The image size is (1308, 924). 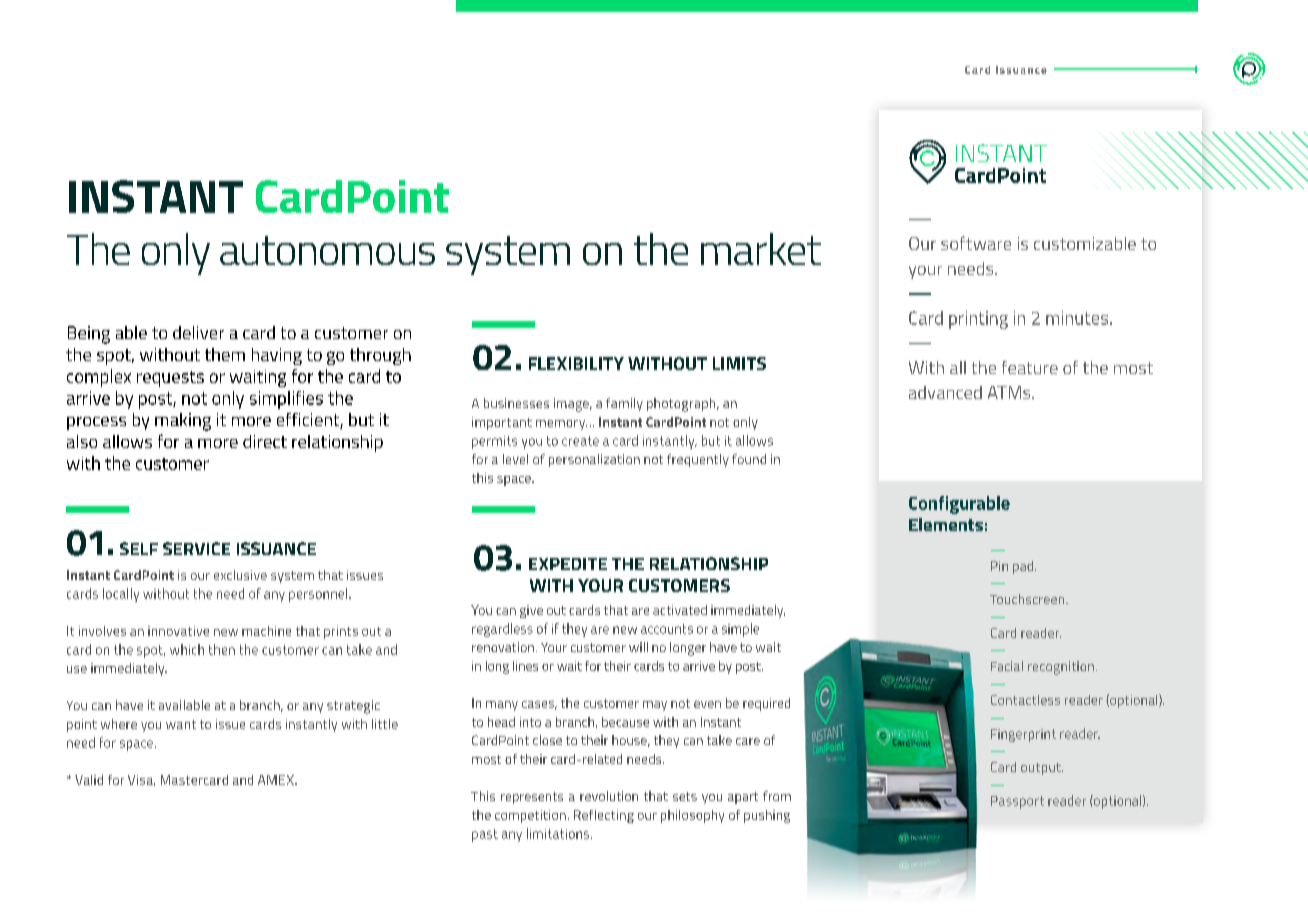 I want to click on Reflecting, so click(x=604, y=816).
